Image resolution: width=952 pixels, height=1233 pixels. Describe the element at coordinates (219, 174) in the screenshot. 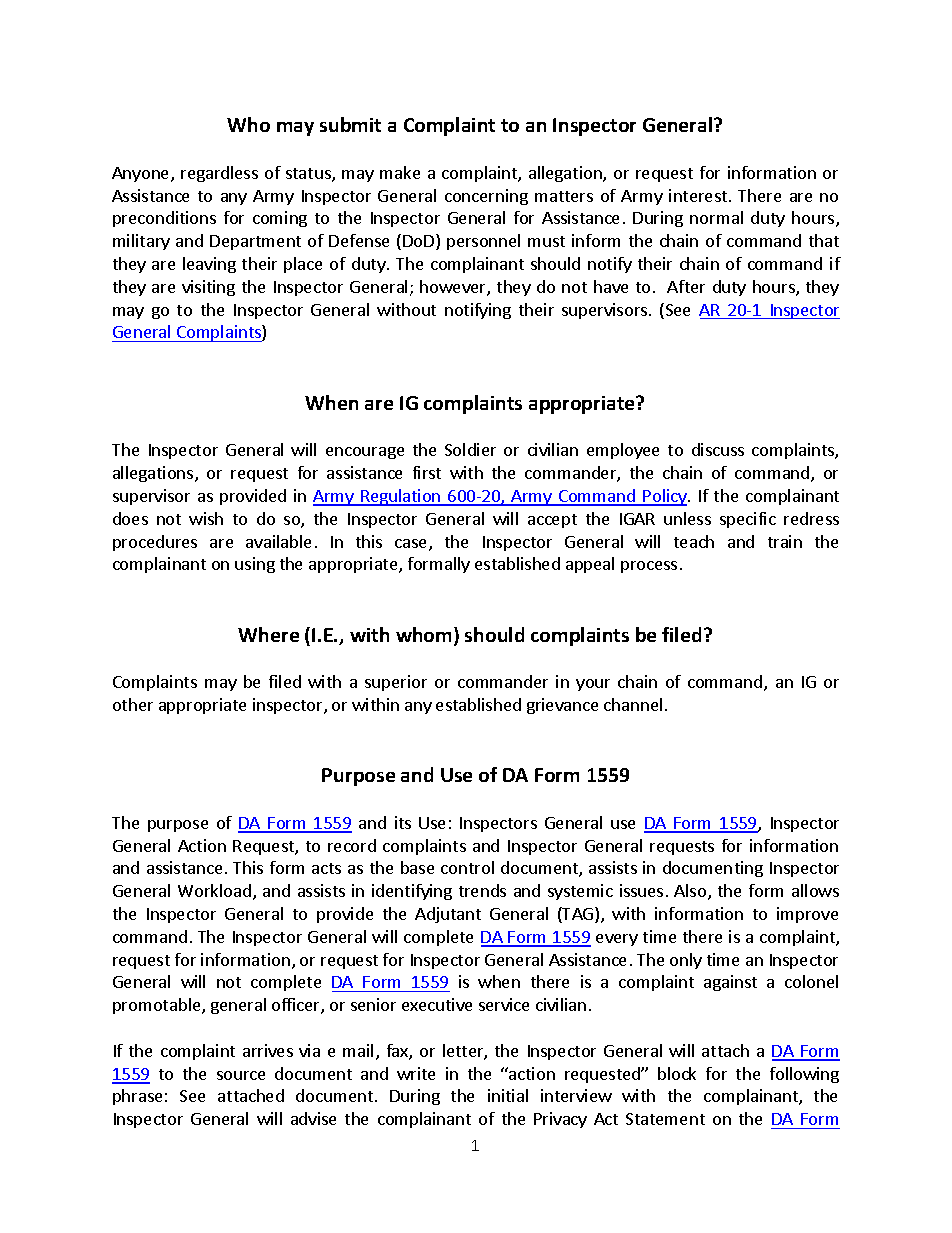

I see `regardless` at that location.
